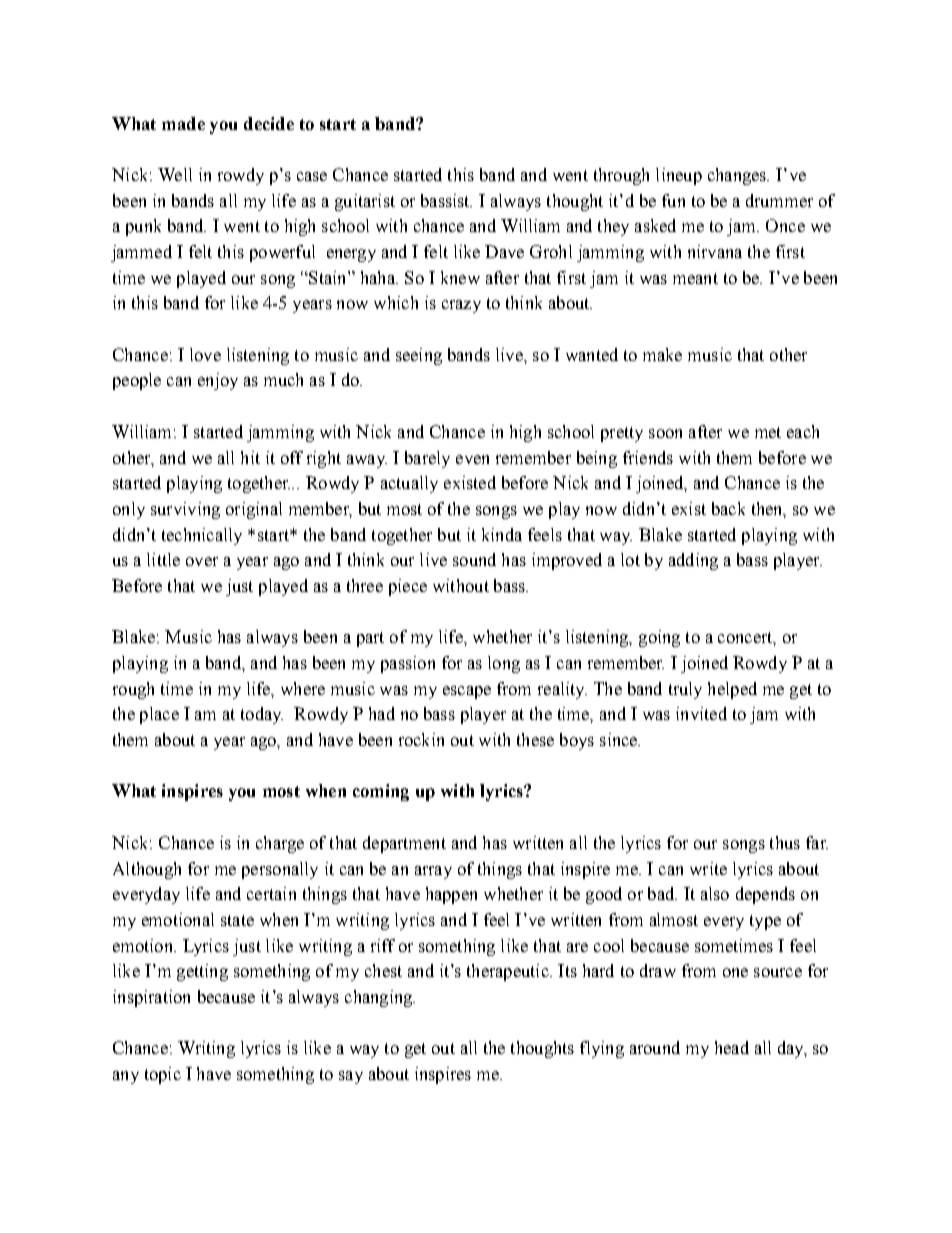  What do you see at coordinates (365, 202) in the screenshot?
I see `guitarist` at bounding box center [365, 202].
